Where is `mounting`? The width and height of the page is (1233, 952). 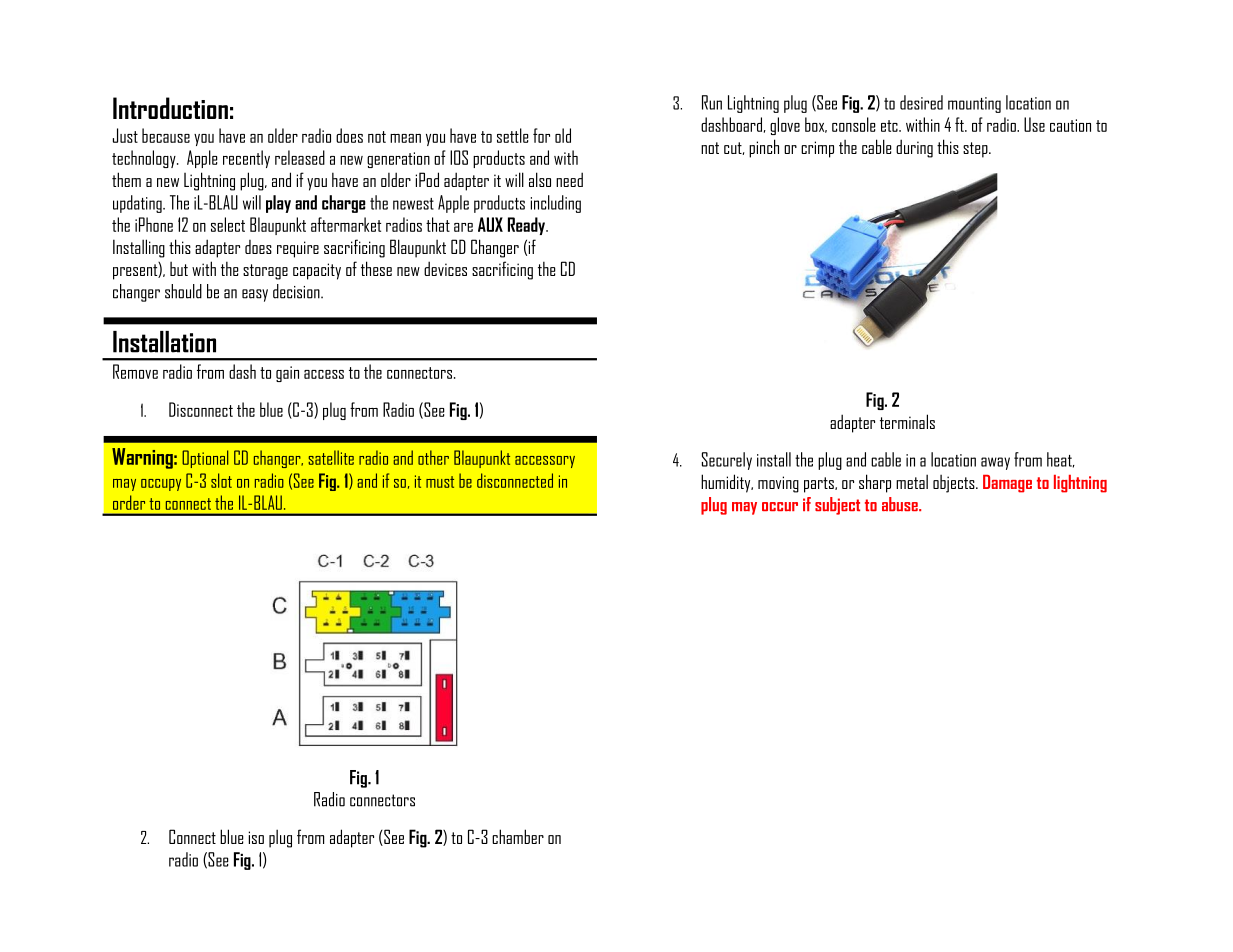
mounting is located at coordinates (974, 105).
